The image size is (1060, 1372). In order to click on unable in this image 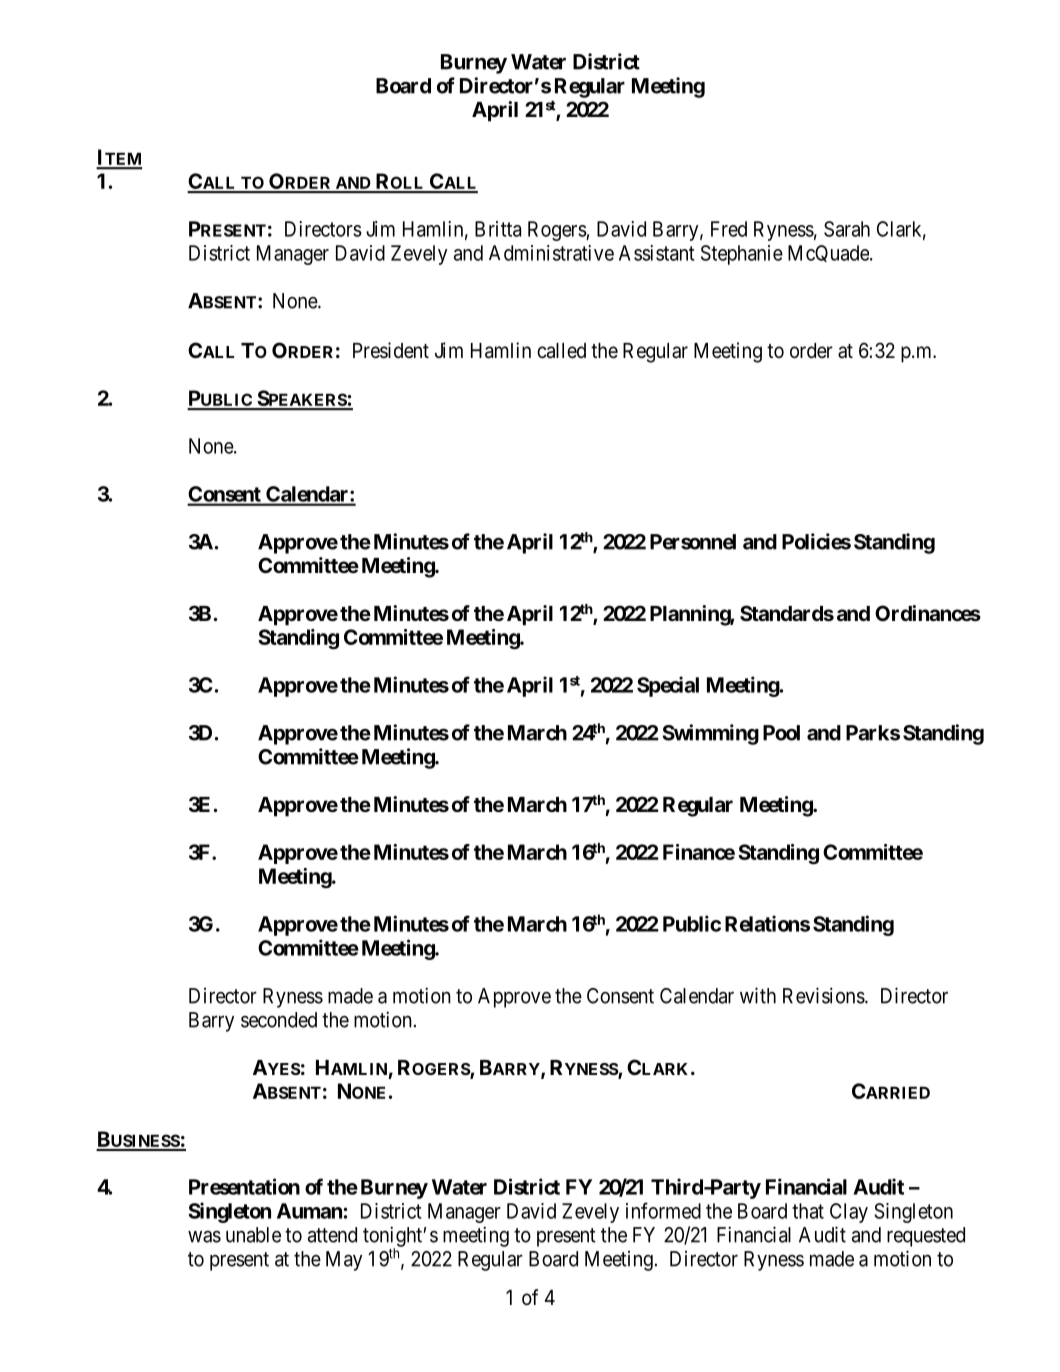, I will do `click(253, 1235)`.
